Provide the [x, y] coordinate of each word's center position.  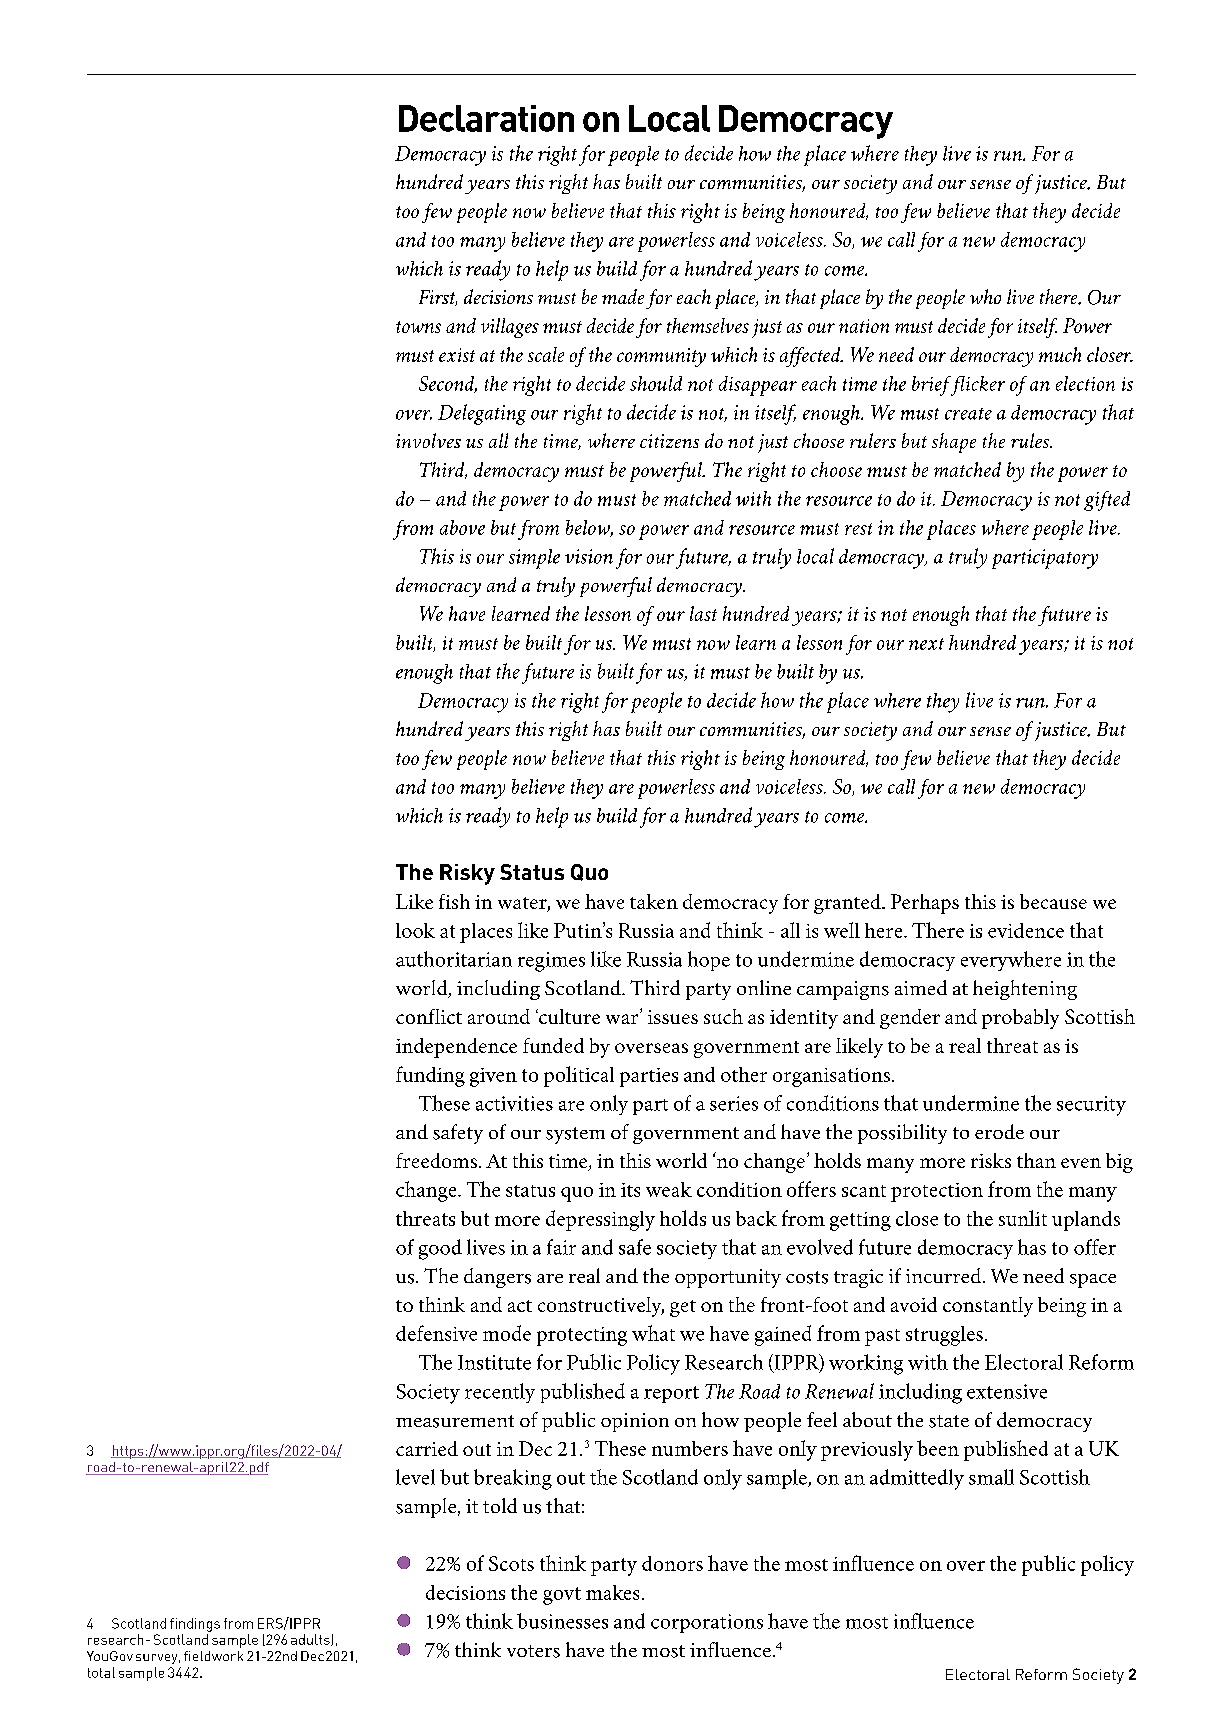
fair [561, 1247]
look [415, 930]
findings [195, 1625]
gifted [1107, 501]
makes [612, 1592]
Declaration [486, 118]
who [985, 296]
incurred [943, 1275]
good [440, 1249]
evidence [1026, 930]
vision [589, 556]
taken [654, 901]
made [623, 296]
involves [428, 440]
